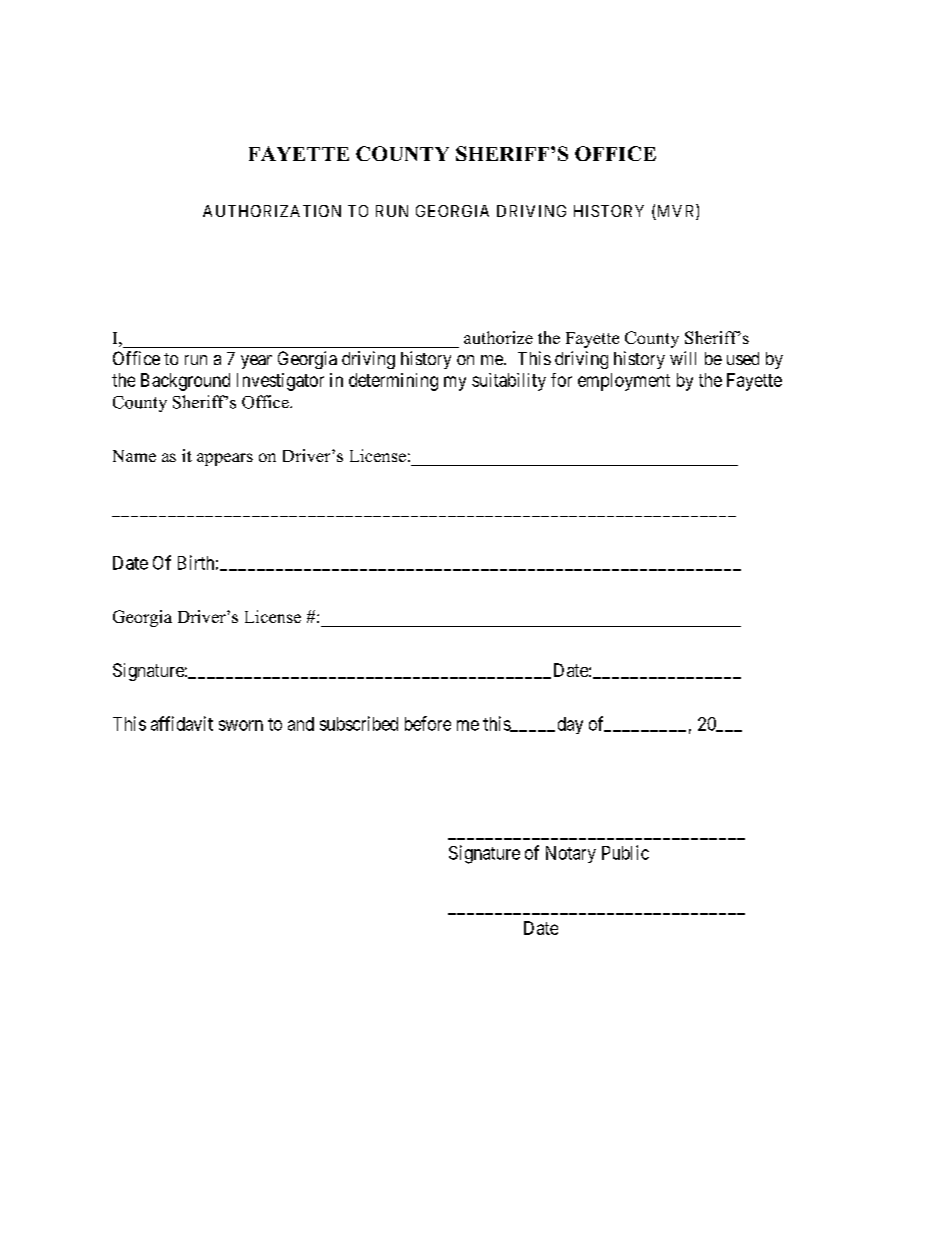 Image resolution: width=952 pixels, height=1233 pixels. I want to click on authorize, so click(498, 337).
